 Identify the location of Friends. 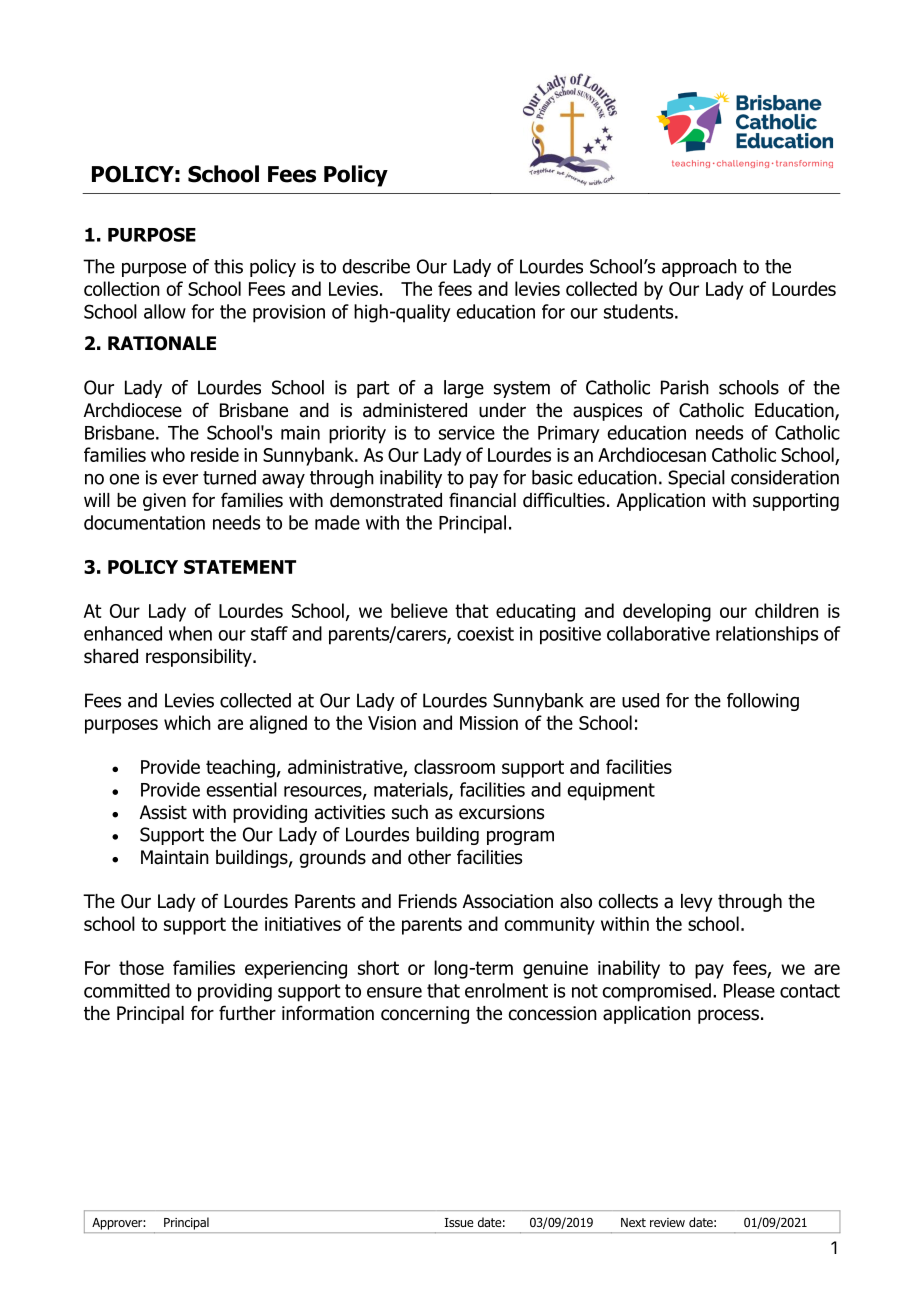
(428, 901).
